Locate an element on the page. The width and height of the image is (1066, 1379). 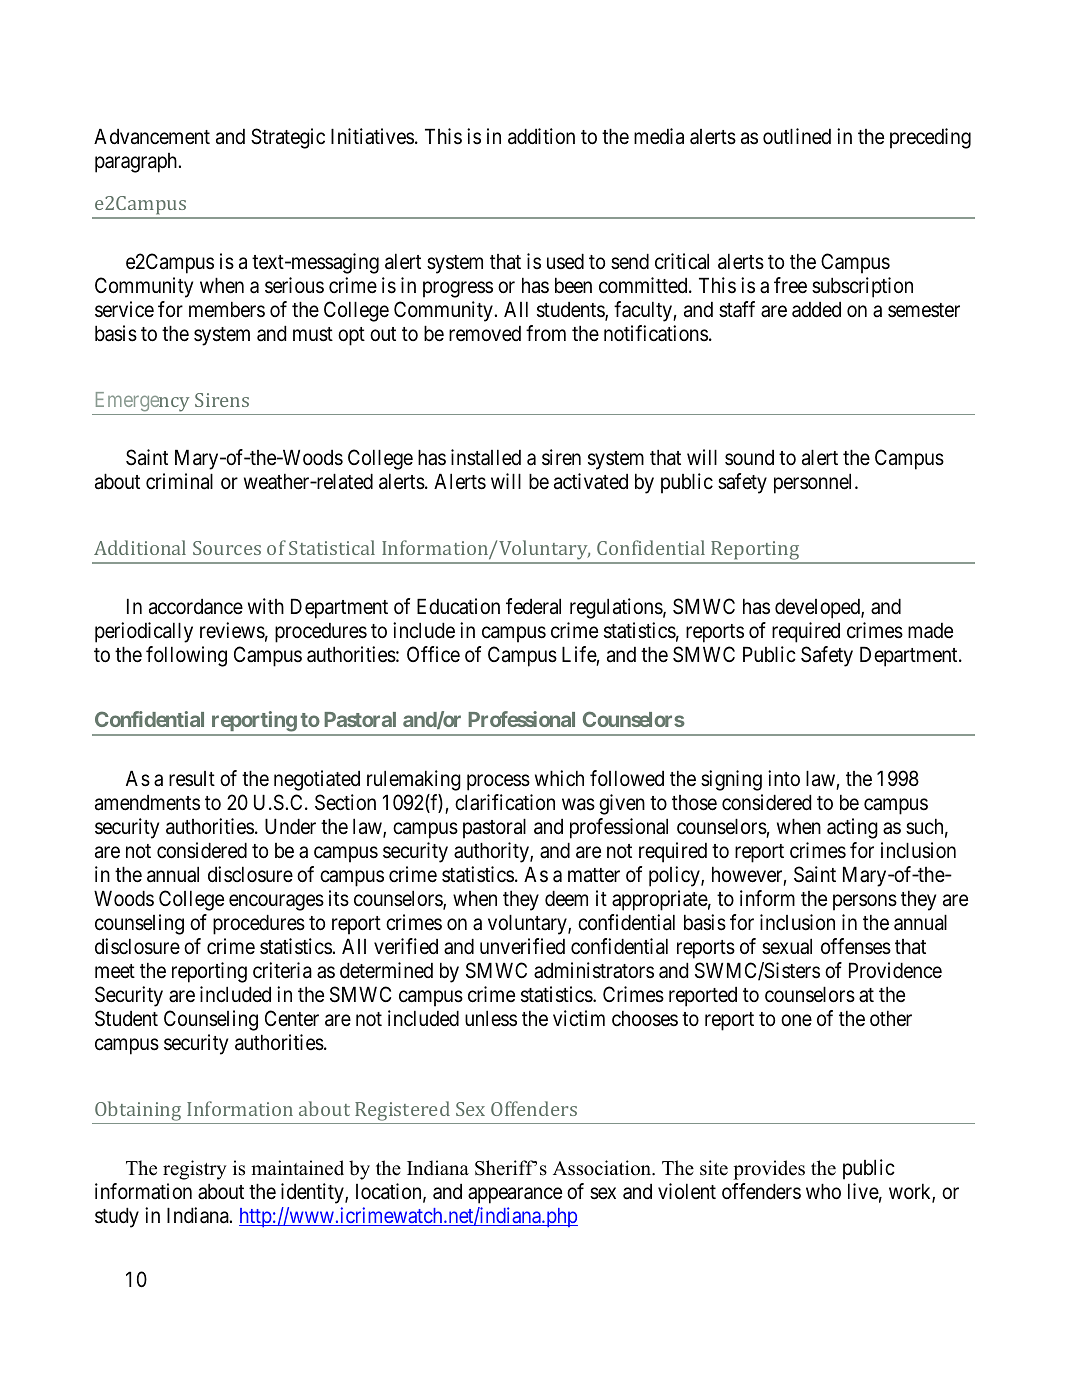
from is located at coordinates (546, 333).
